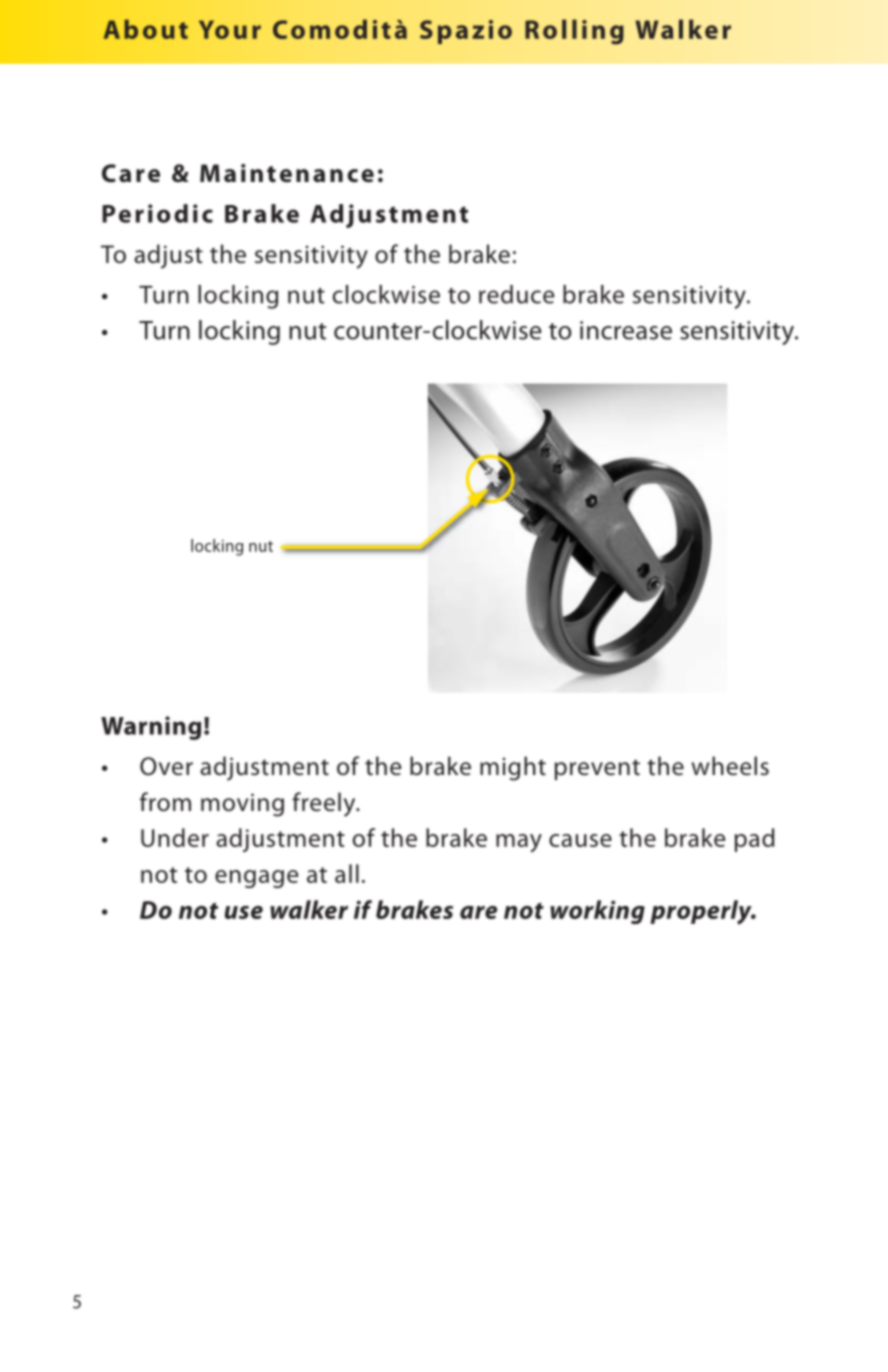  I want to click on prevent, so click(597, 769).
